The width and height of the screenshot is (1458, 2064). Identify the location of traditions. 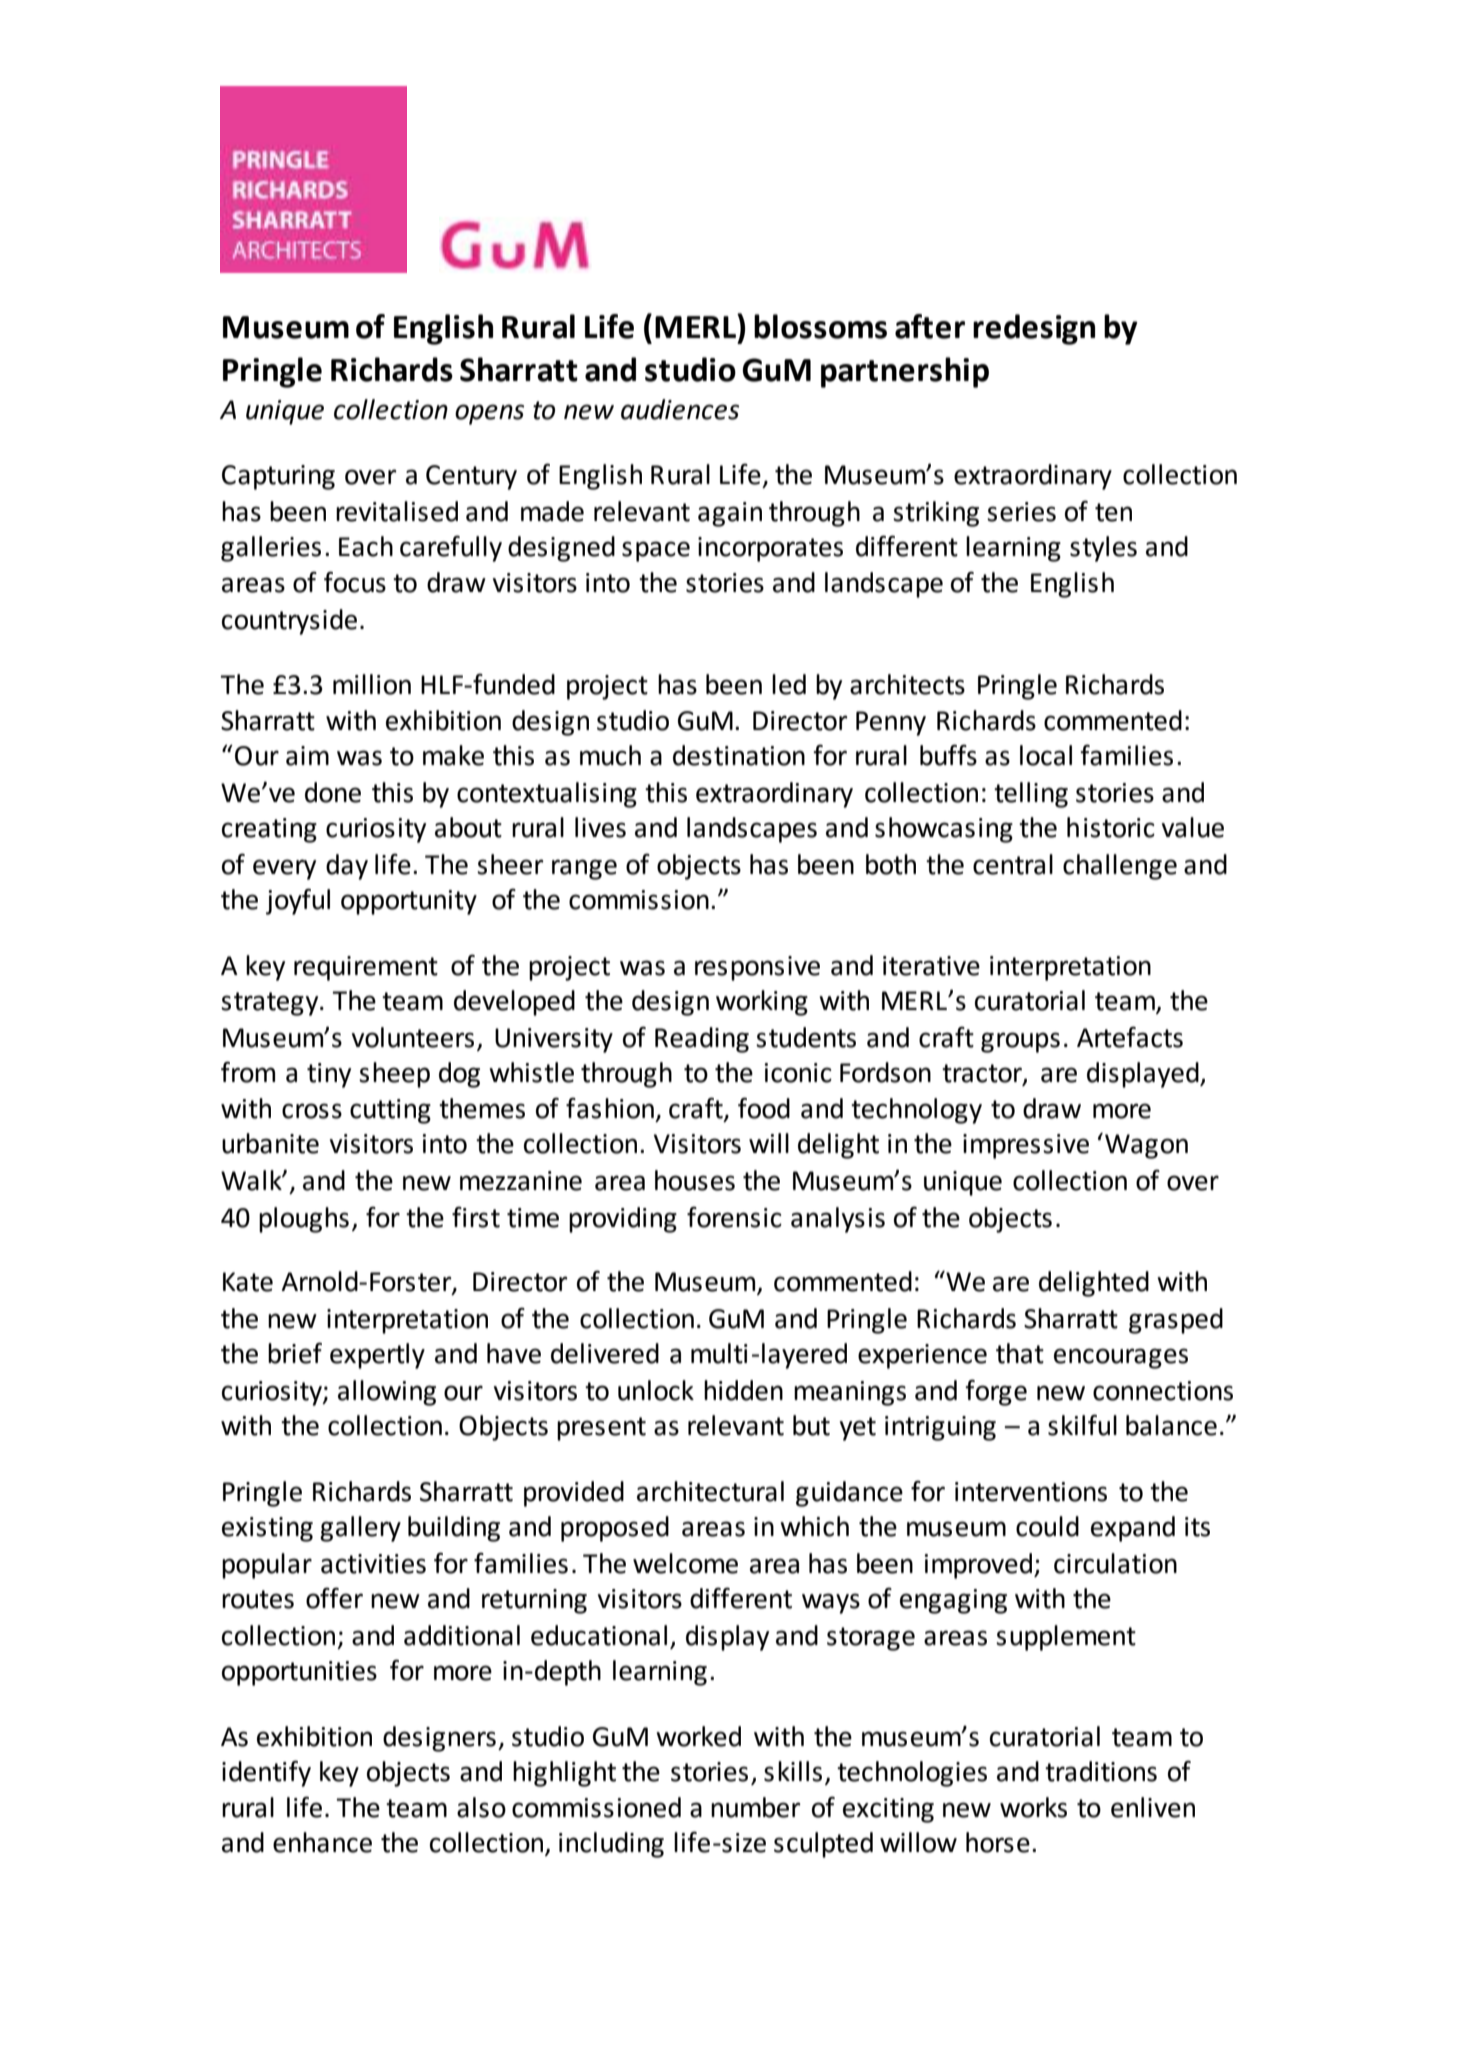
(1101, 1771).
